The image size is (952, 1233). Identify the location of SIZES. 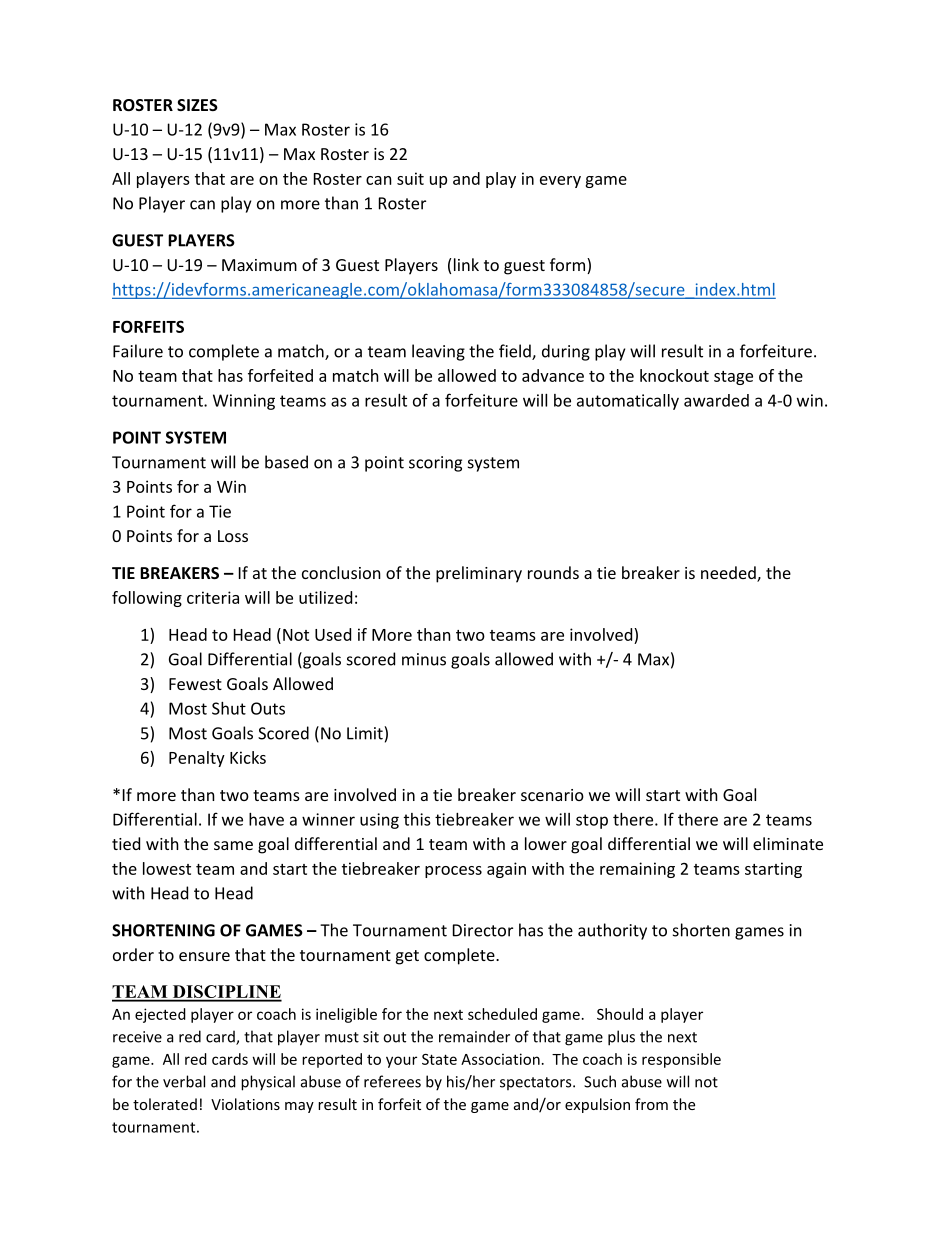
(197, 105).
